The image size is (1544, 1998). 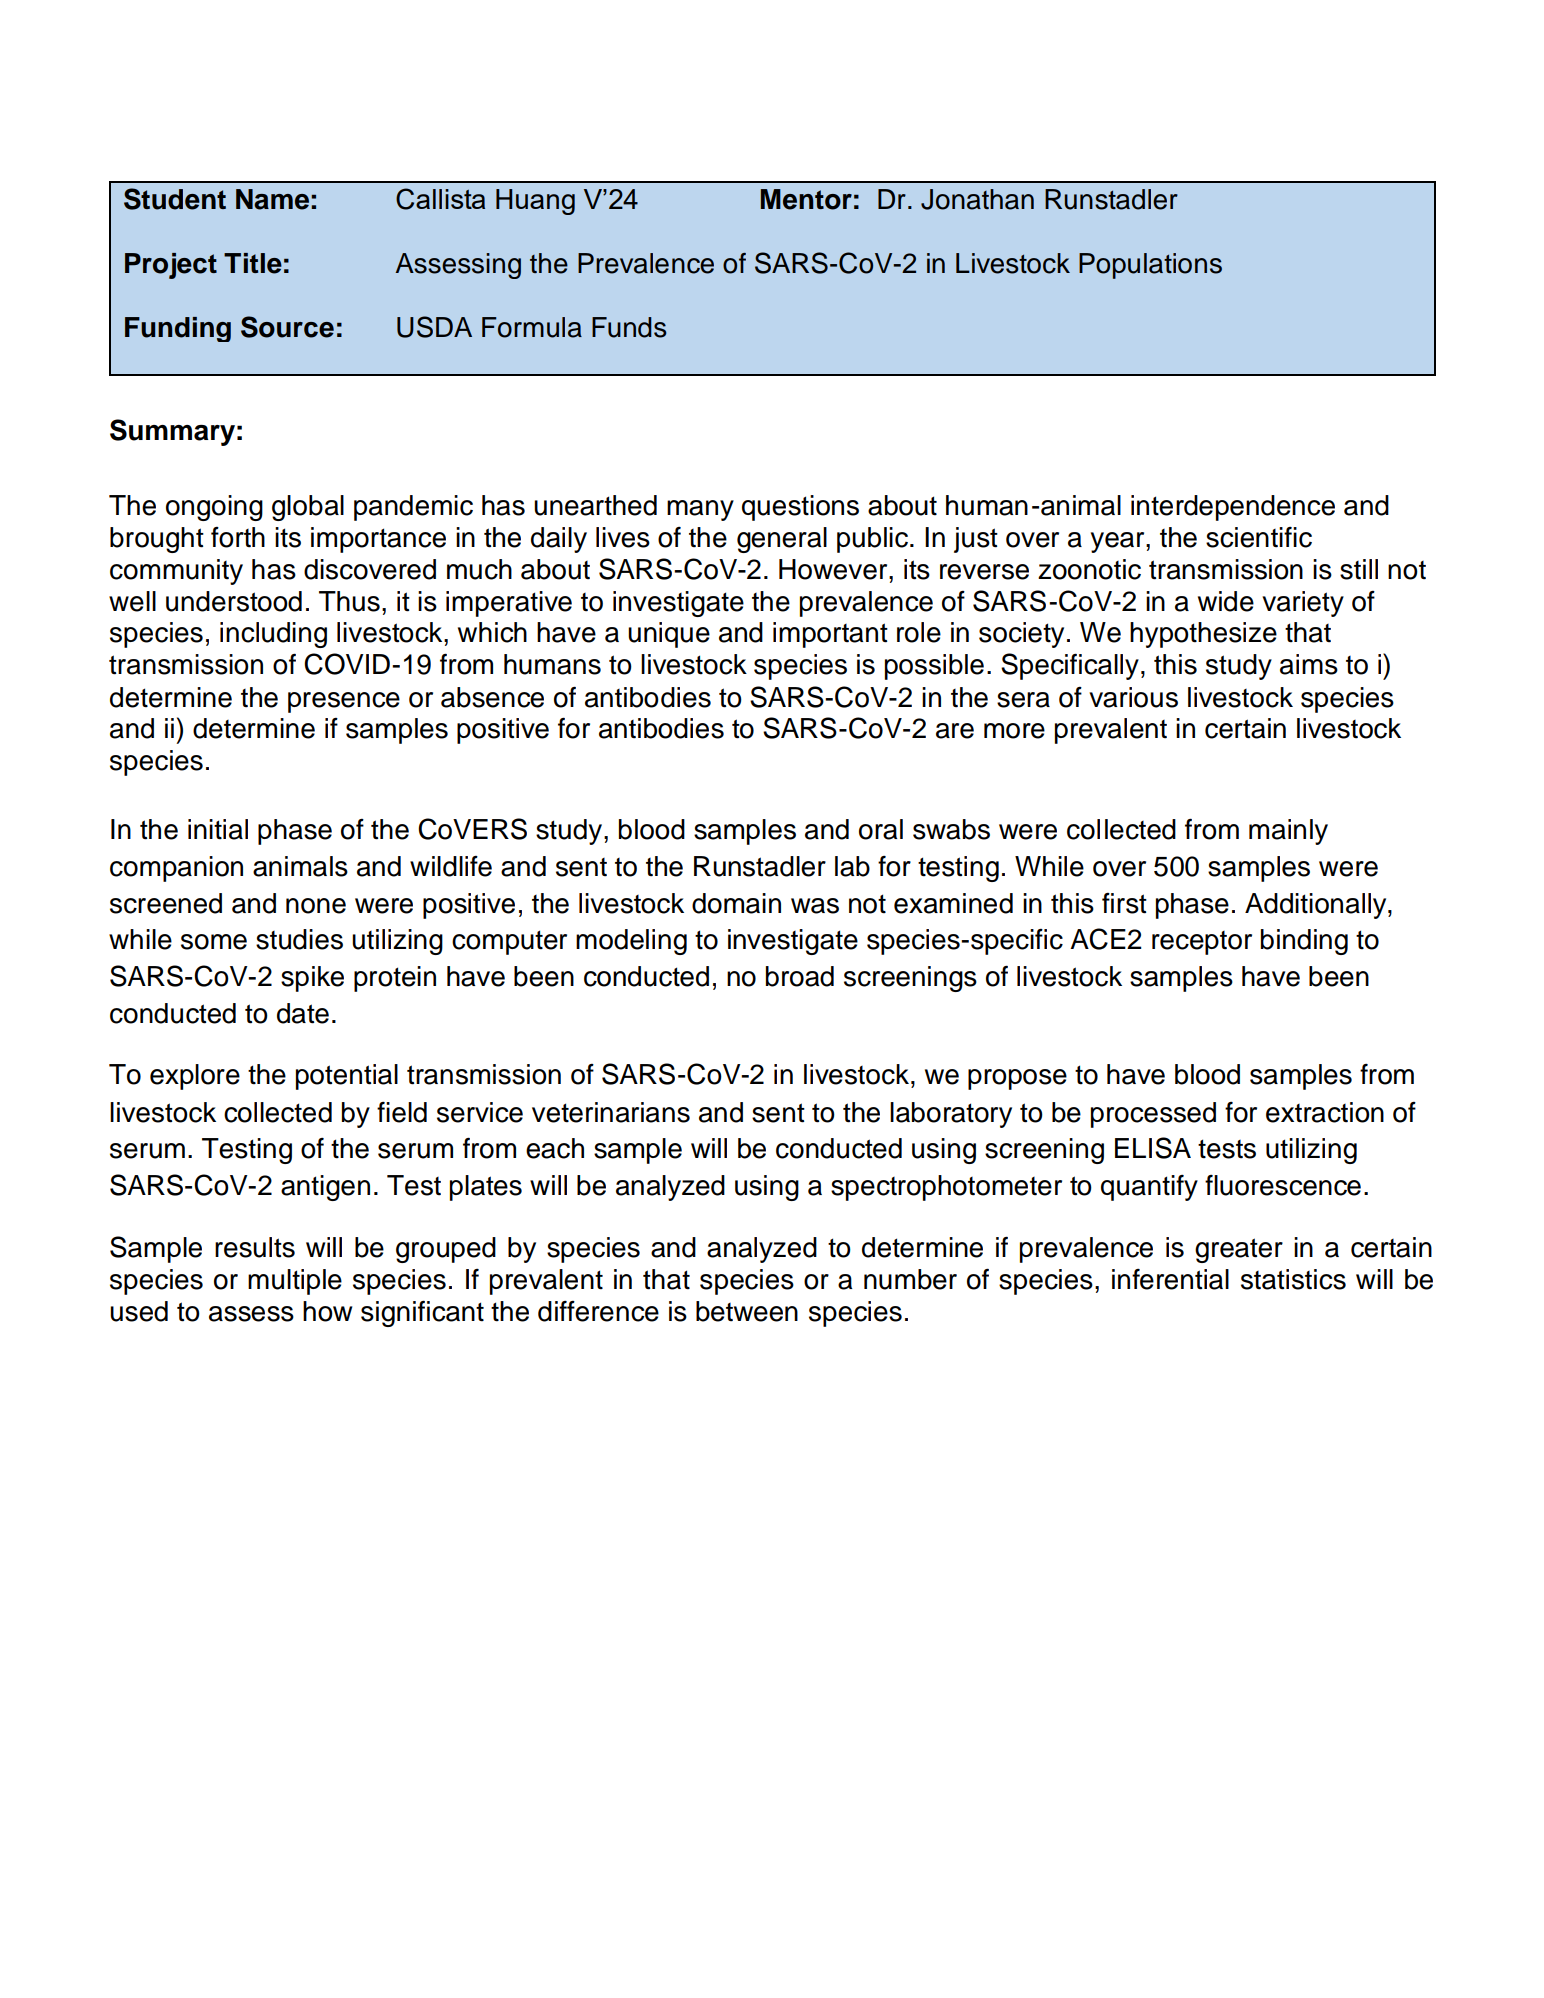 What do you see at coordinates (344, 702) in the page?
I see `presence` at bounding box center [344, 702].
